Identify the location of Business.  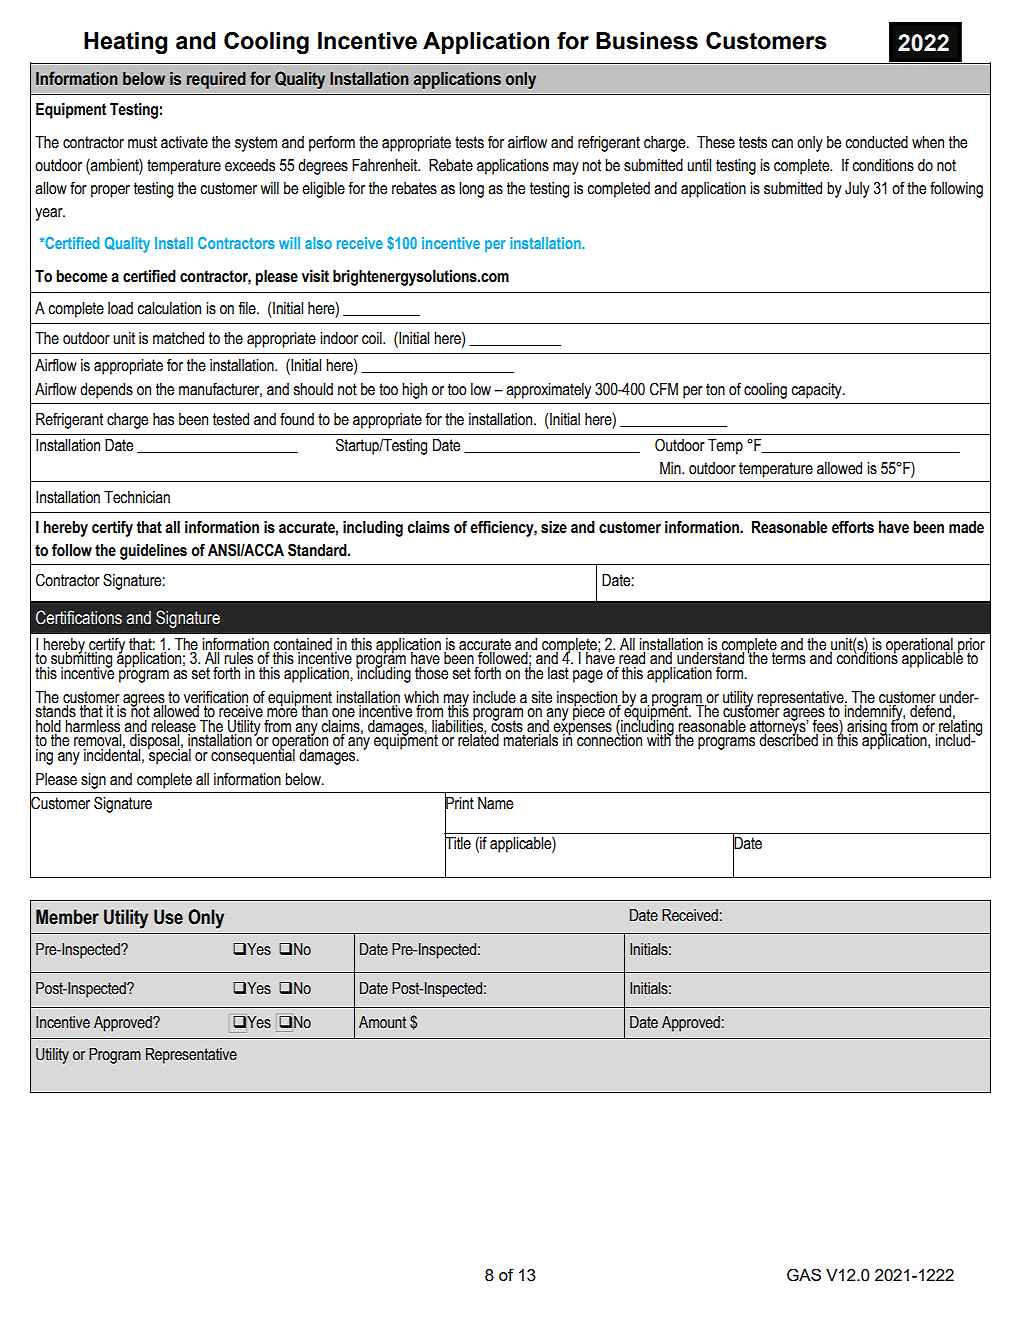
(647, 41).
